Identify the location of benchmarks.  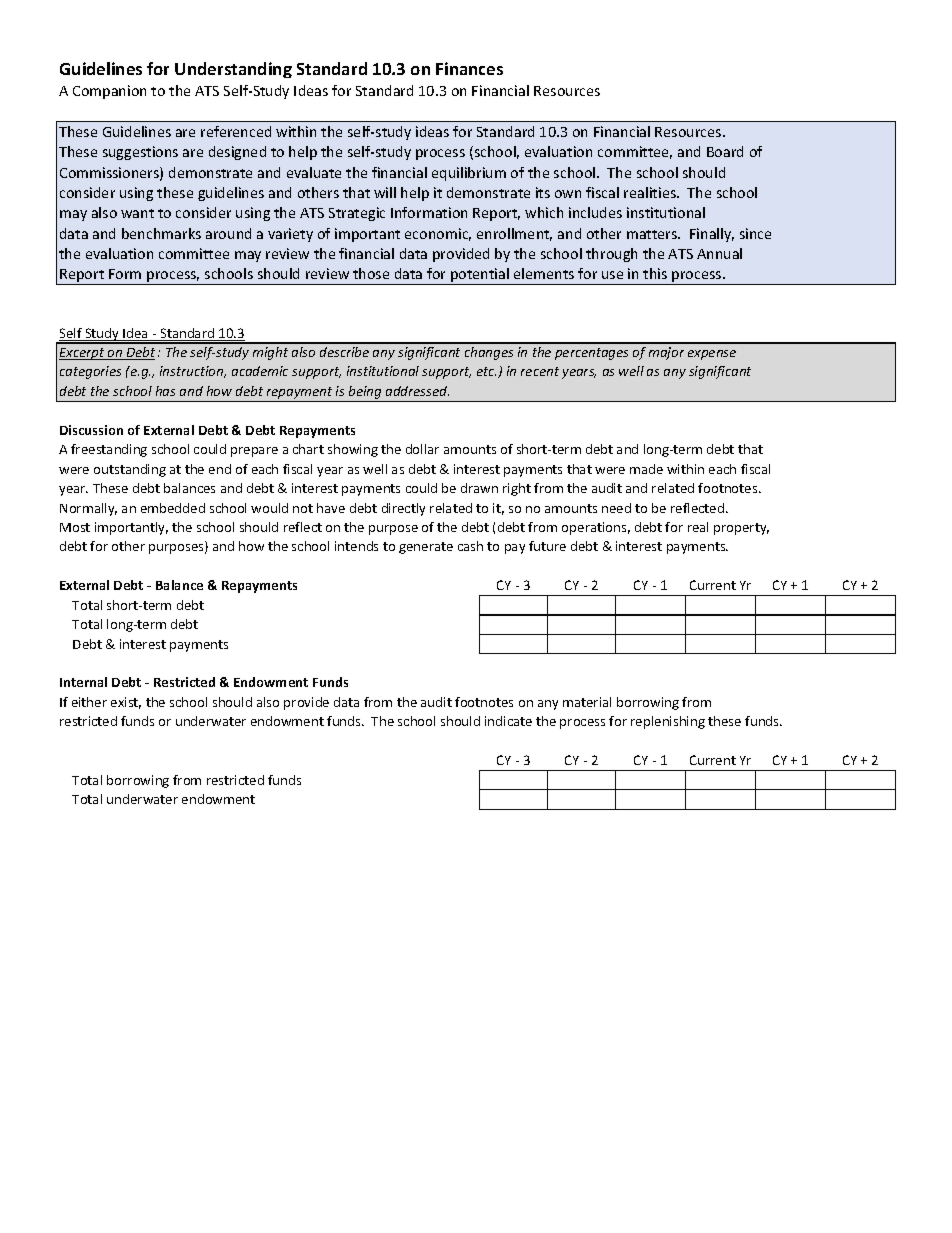
(161, 233).
